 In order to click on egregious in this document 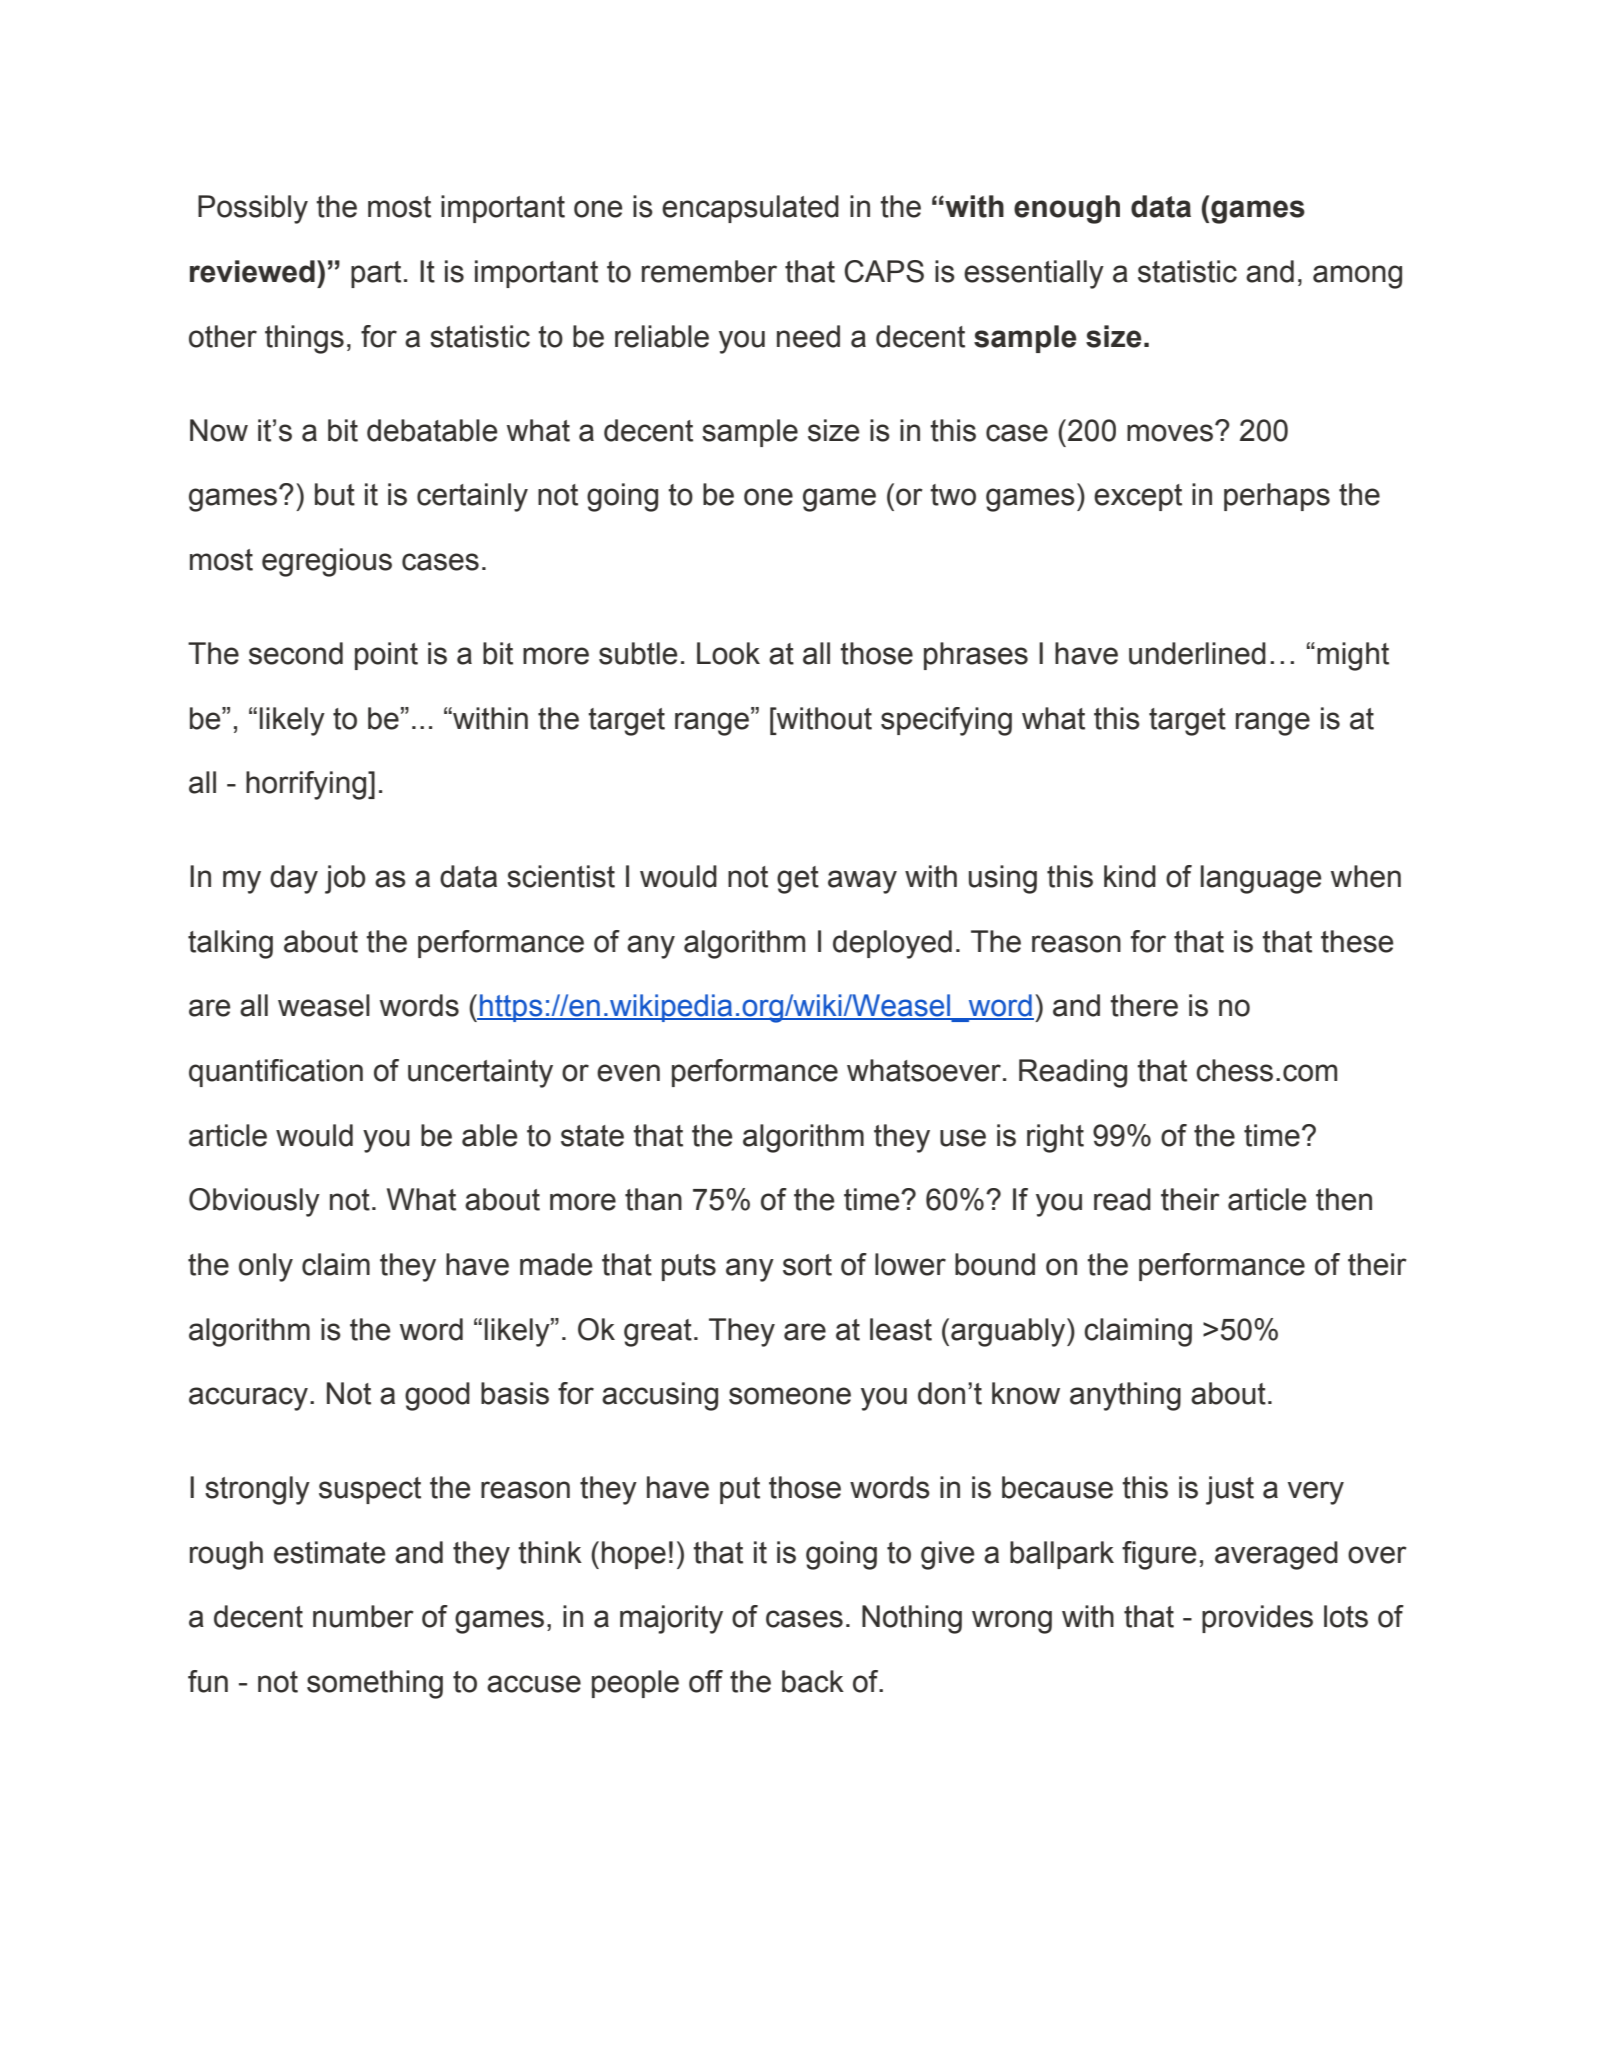, I will do `click(327, 562)`.
